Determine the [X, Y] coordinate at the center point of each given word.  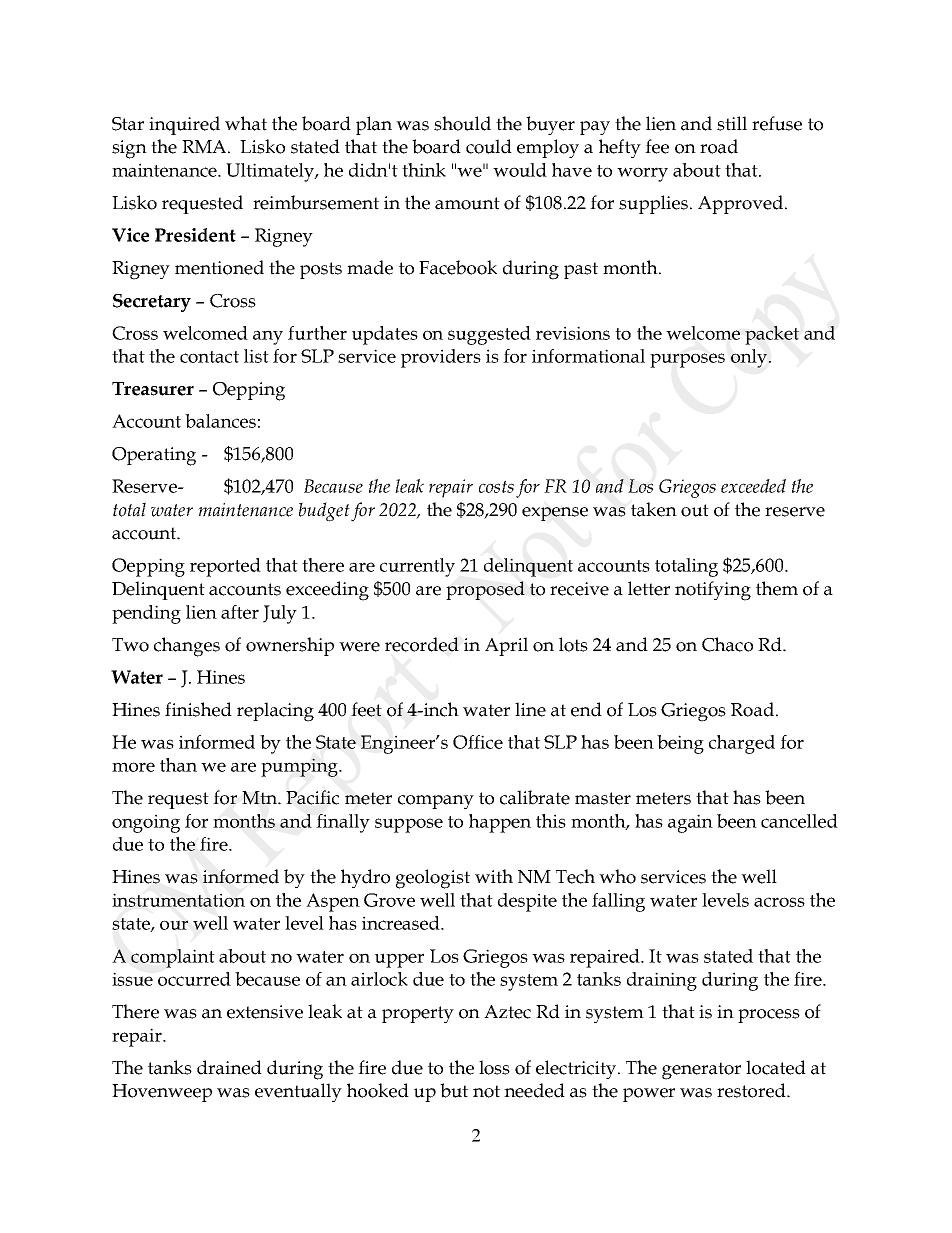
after [240, 612]
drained [229, 1067]
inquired [184, 125]
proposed [485, 590]
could [489, 146]
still [732, 123]
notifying [713, 591]
